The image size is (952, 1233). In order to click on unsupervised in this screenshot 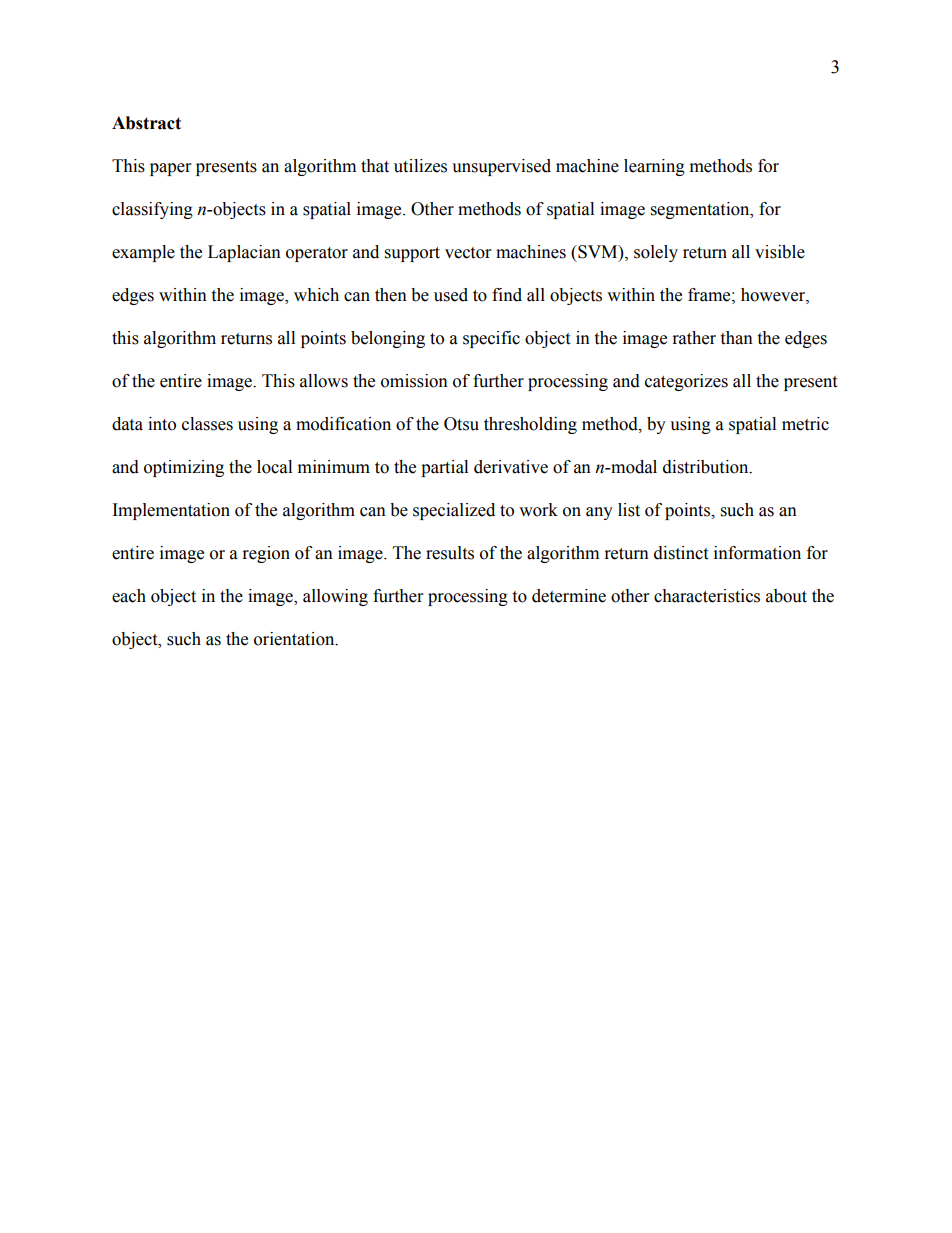, I will do `click(501, 167)`.
